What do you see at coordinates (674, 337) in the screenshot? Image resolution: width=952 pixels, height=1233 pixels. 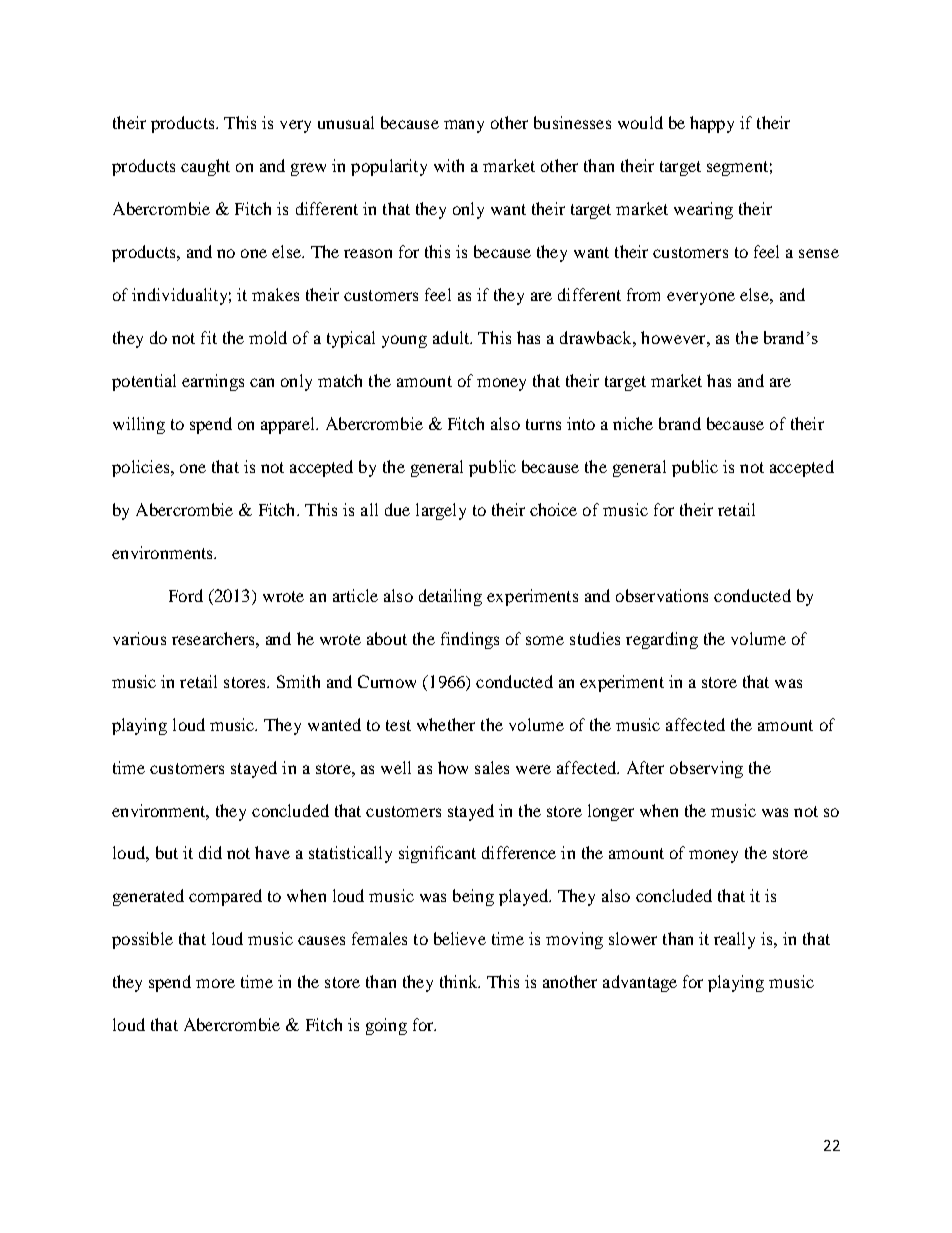 I see `however` at bounding box center [674, 337].
